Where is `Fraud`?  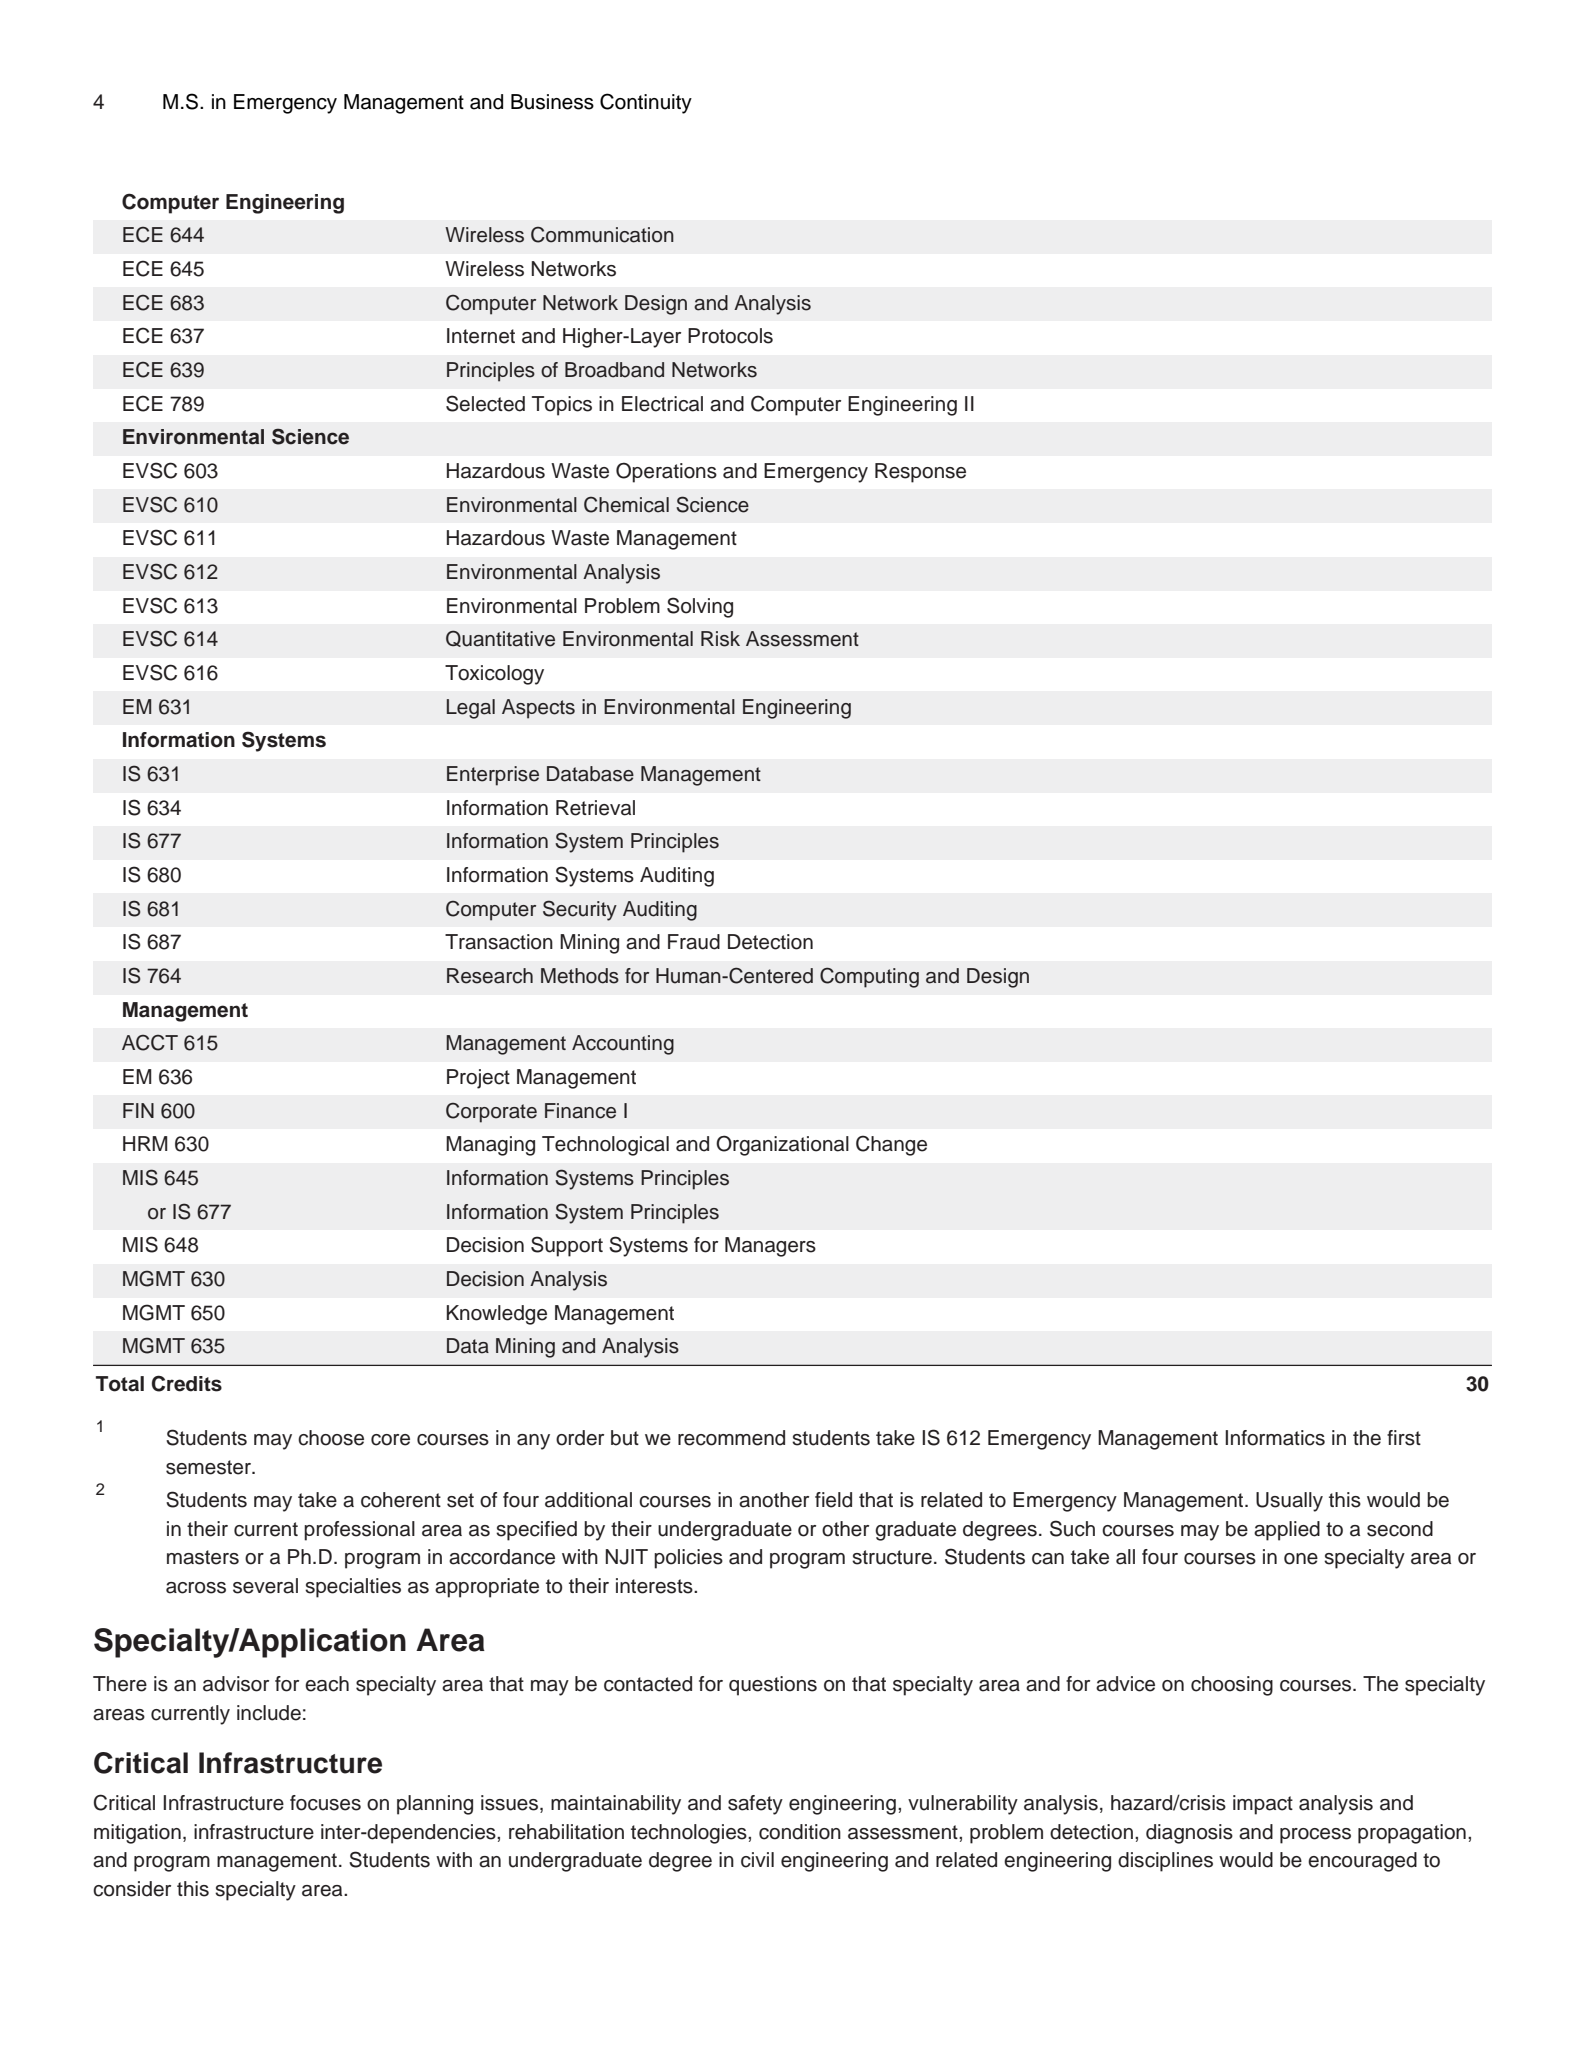
Fraud is located at coordinates (694, 942).
